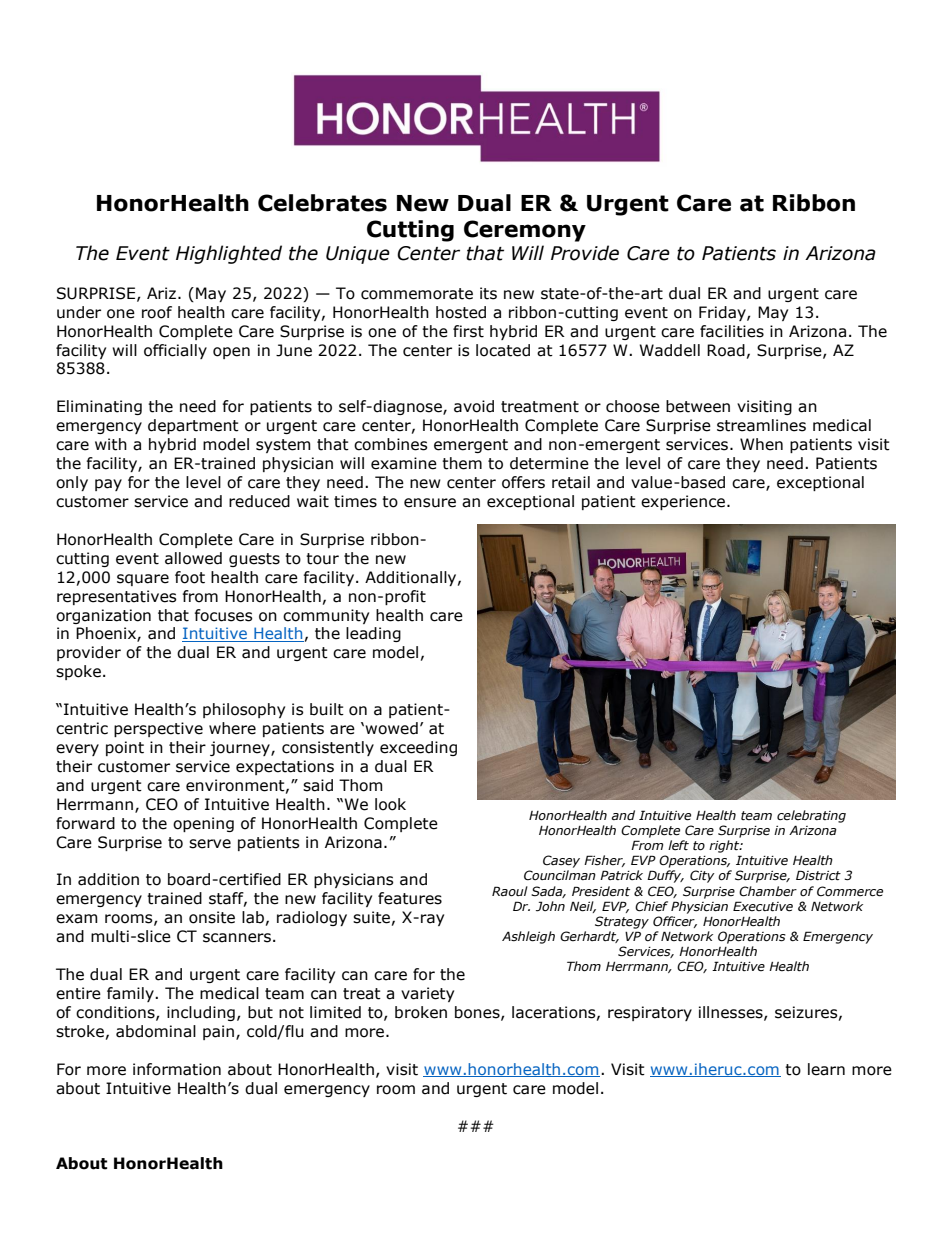 This image has height=1233, width=952. What do you see at coordinates (229, 254) in the image?
I see `Highlighted` at bounding box center [229, 254].
